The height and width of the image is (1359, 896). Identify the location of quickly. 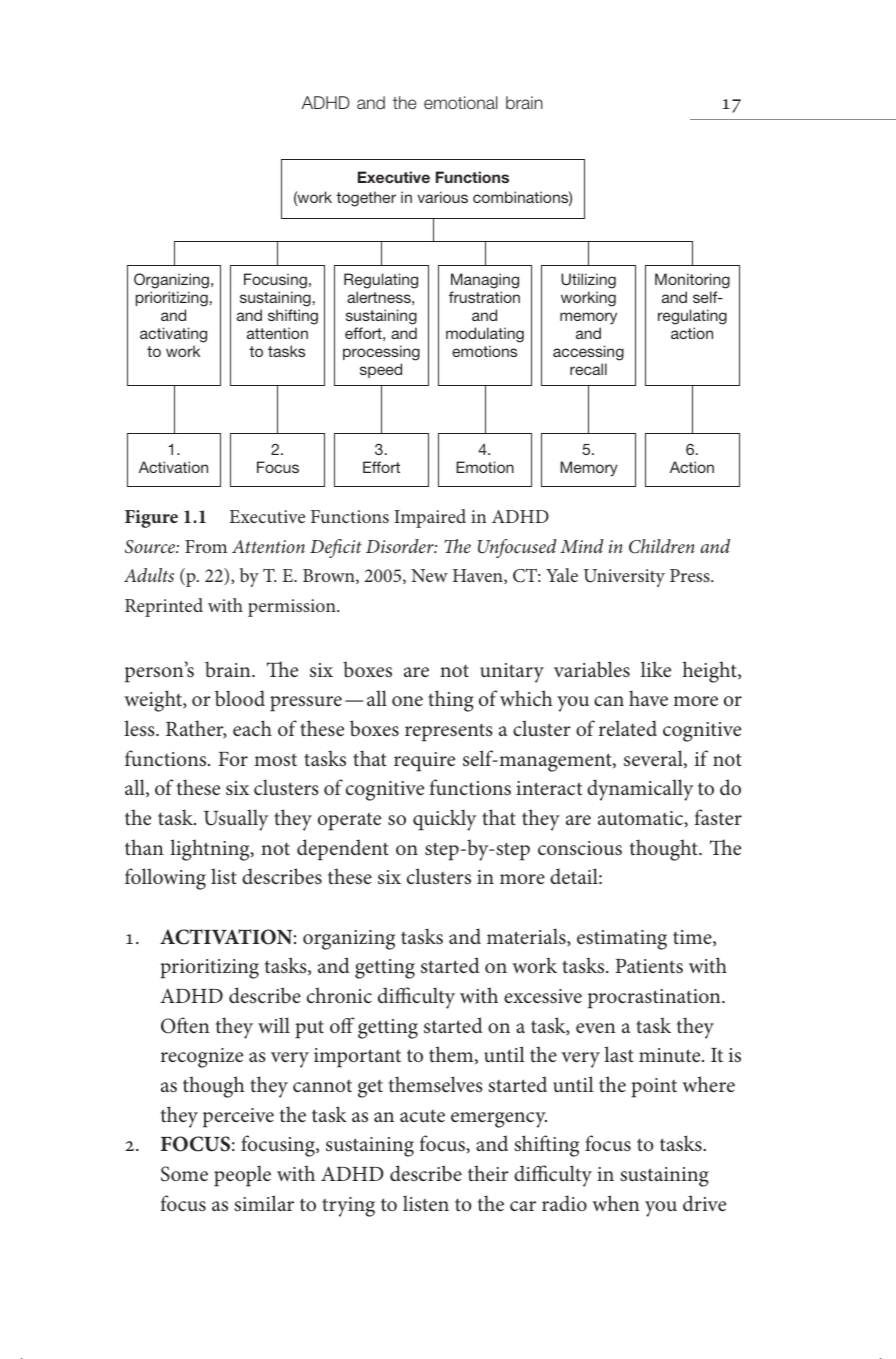
(444, 820).
